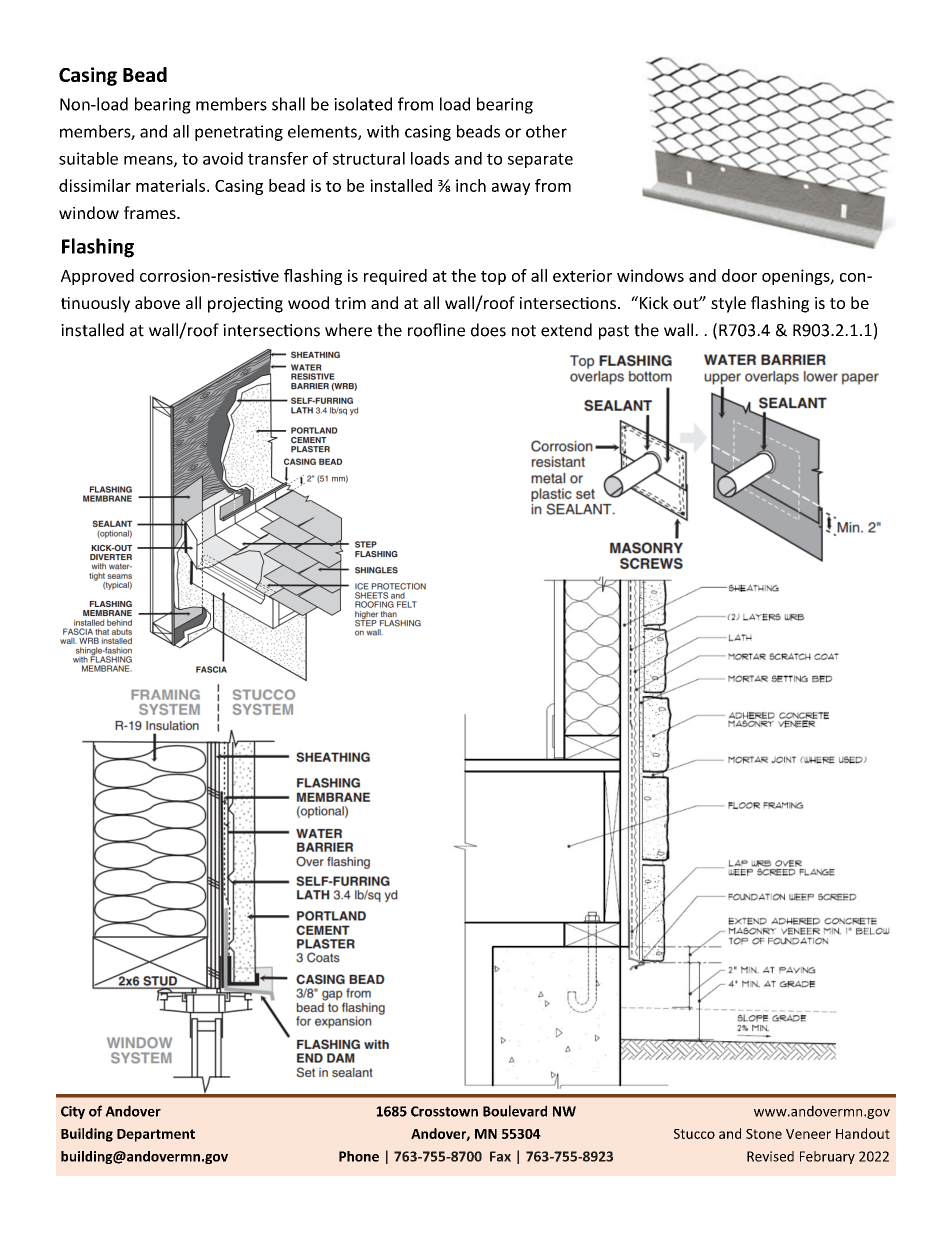  Describe the element at coordinates (444, 1111) in the screenshot. I see `Crosstown` at that location.
